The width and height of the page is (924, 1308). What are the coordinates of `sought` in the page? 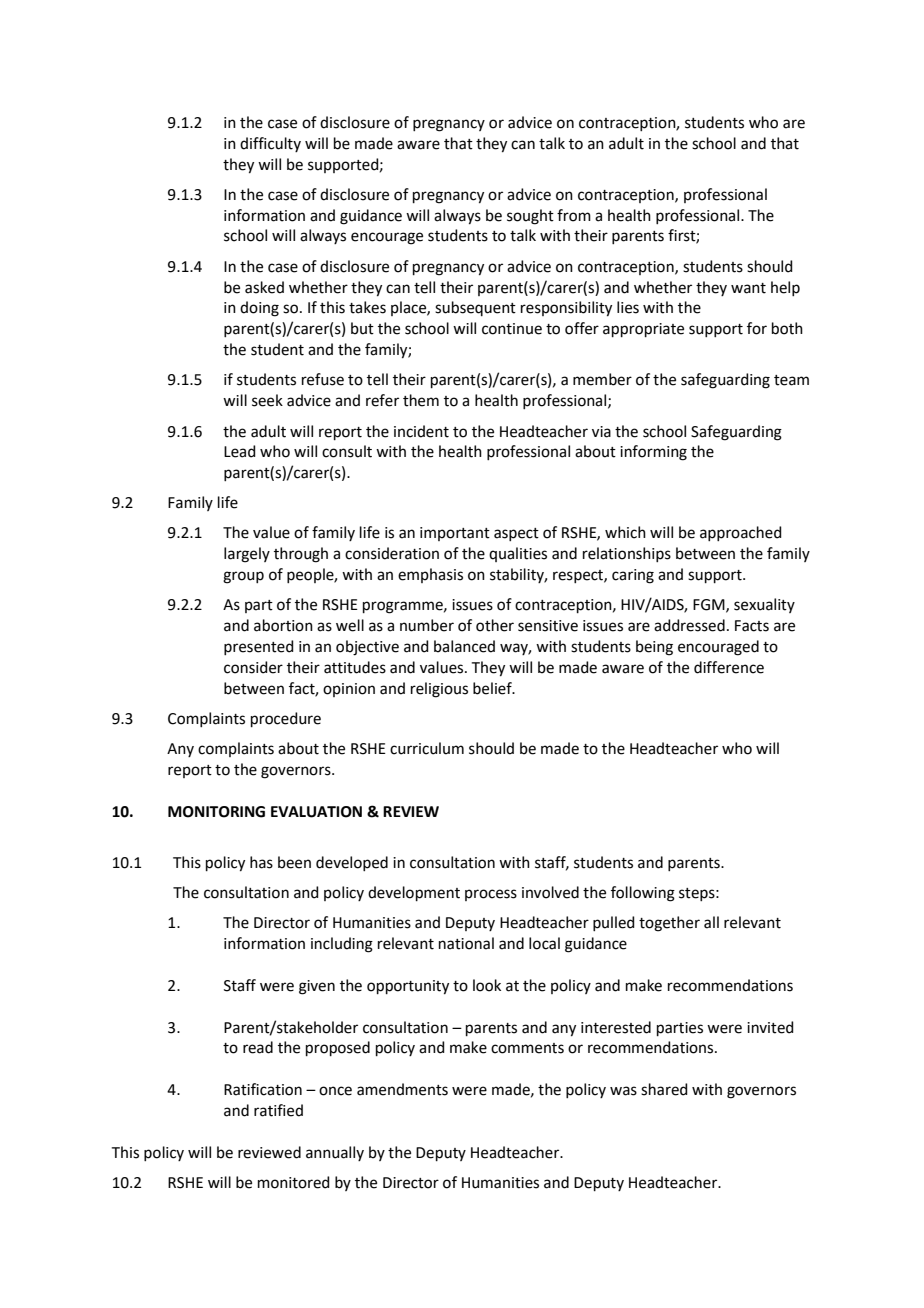 It's located at (530, 217).
